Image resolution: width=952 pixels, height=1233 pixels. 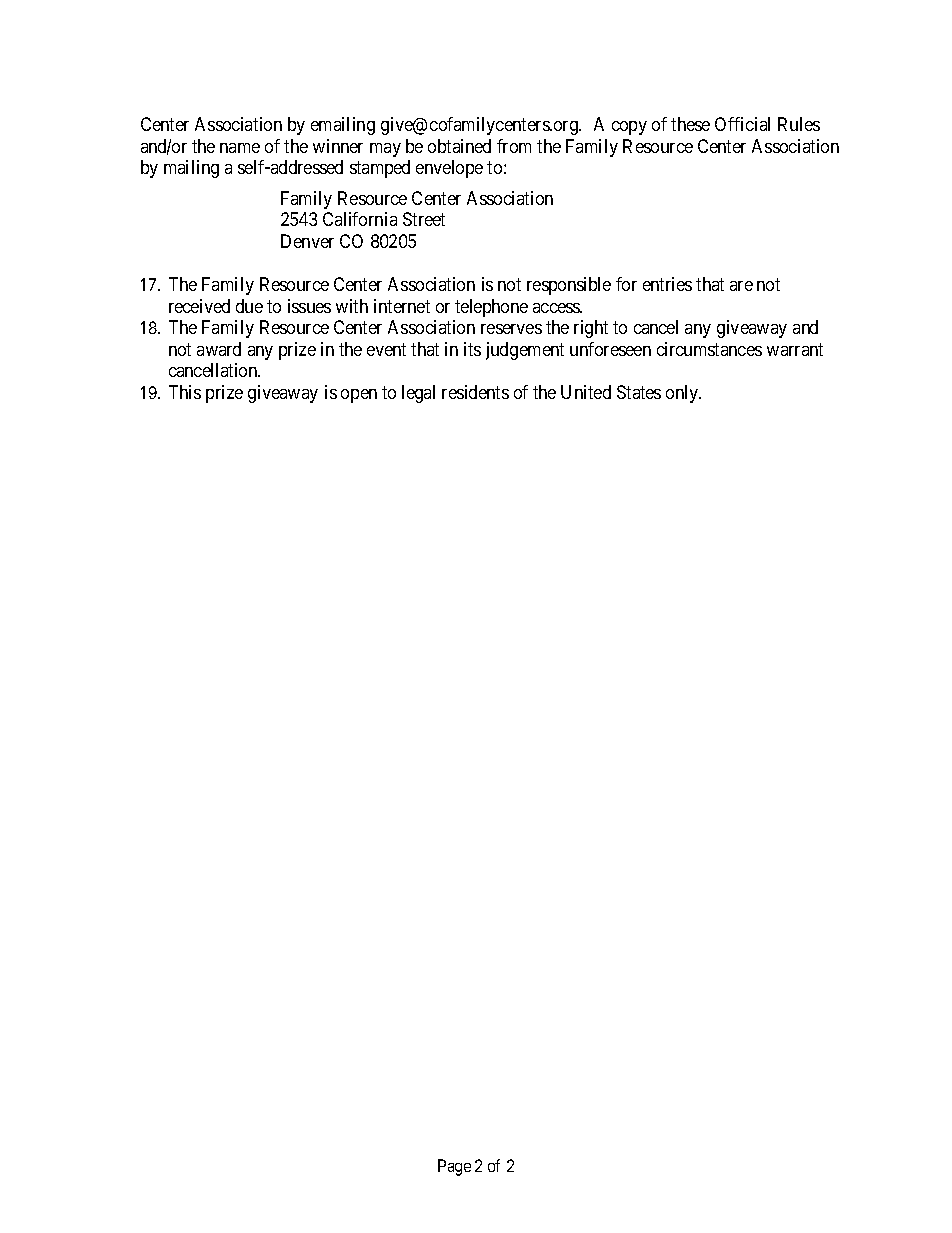 What do you see at coordinates (639, 392) in the screenshot?
I see `States` at bounding box center [639, 392].
